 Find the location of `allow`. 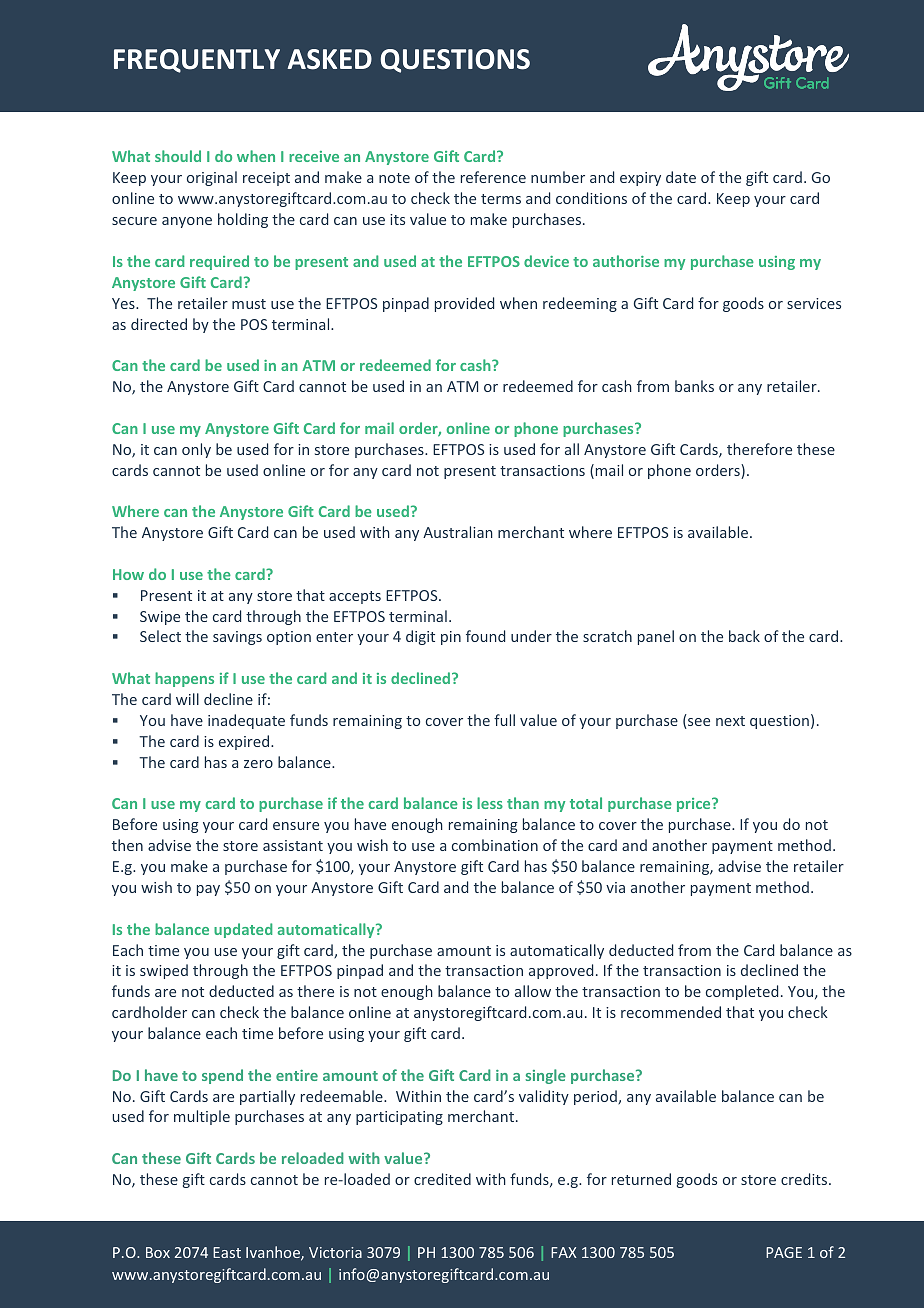

allow is located at coordinates (533, 991).
